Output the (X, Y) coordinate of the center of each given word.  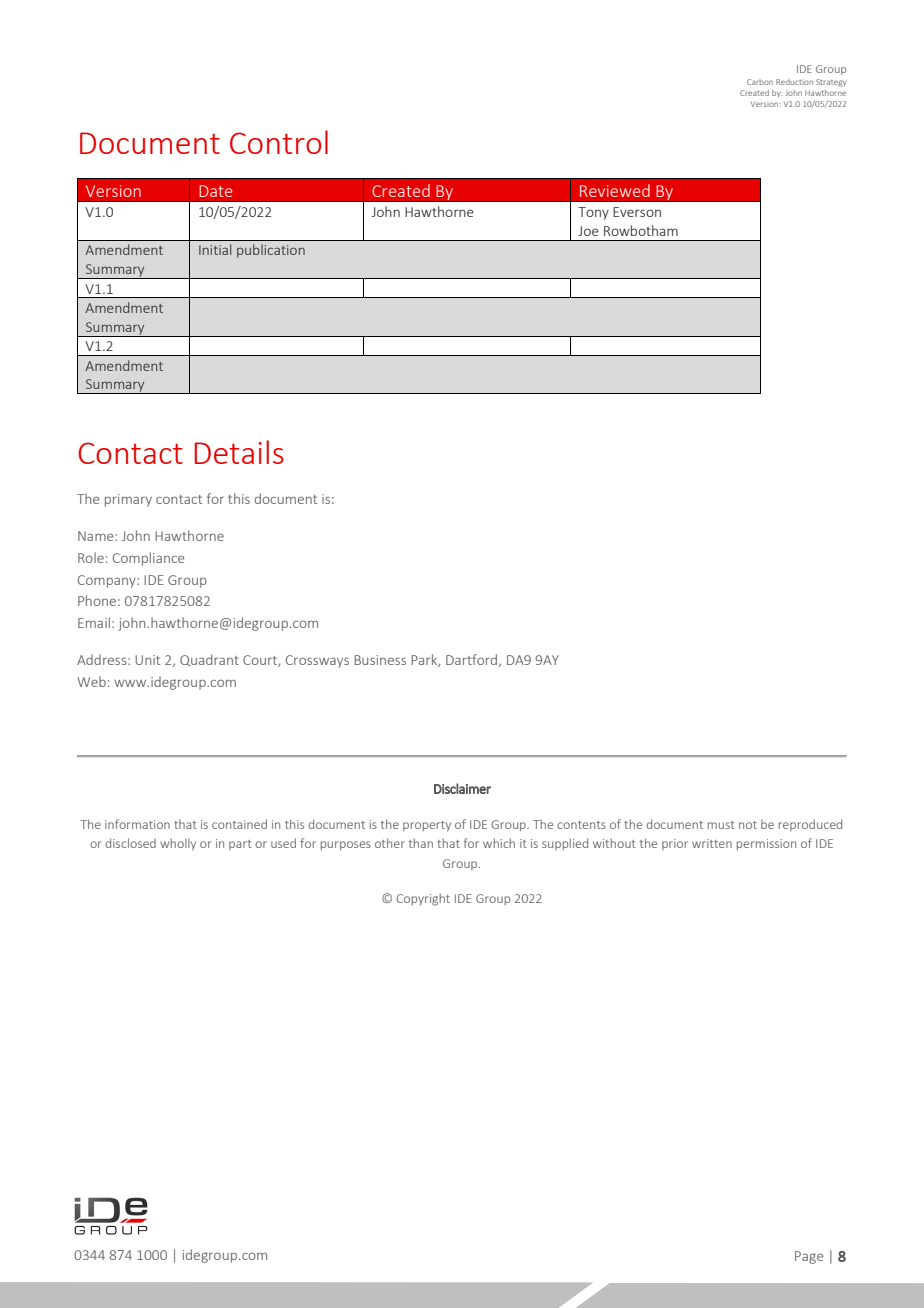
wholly (178, 844)
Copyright (423, 899)
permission (766, 844)
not (748, 825)
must (721, 825)
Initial (215, 249)
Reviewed (615, 190)
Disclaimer (462, 788)
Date (216, 191)
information (137, 824)
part (240, 845)
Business (380, 660)
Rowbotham (641, 230)
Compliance (148, 559)
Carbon (760, 82)
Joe (588, 231)
